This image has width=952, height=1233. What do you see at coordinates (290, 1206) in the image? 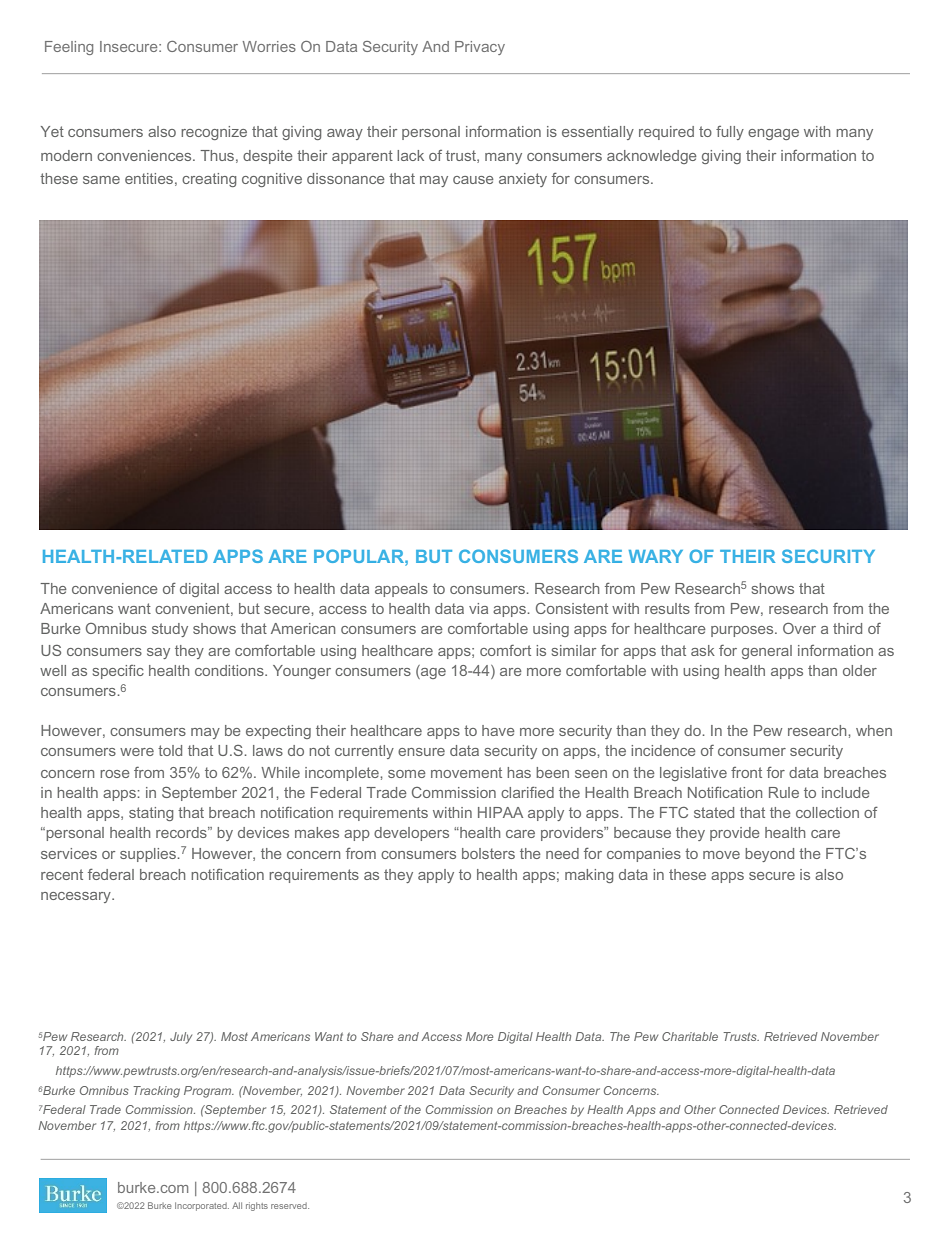
I see `reserved` at bounding box center [290, 1206].
